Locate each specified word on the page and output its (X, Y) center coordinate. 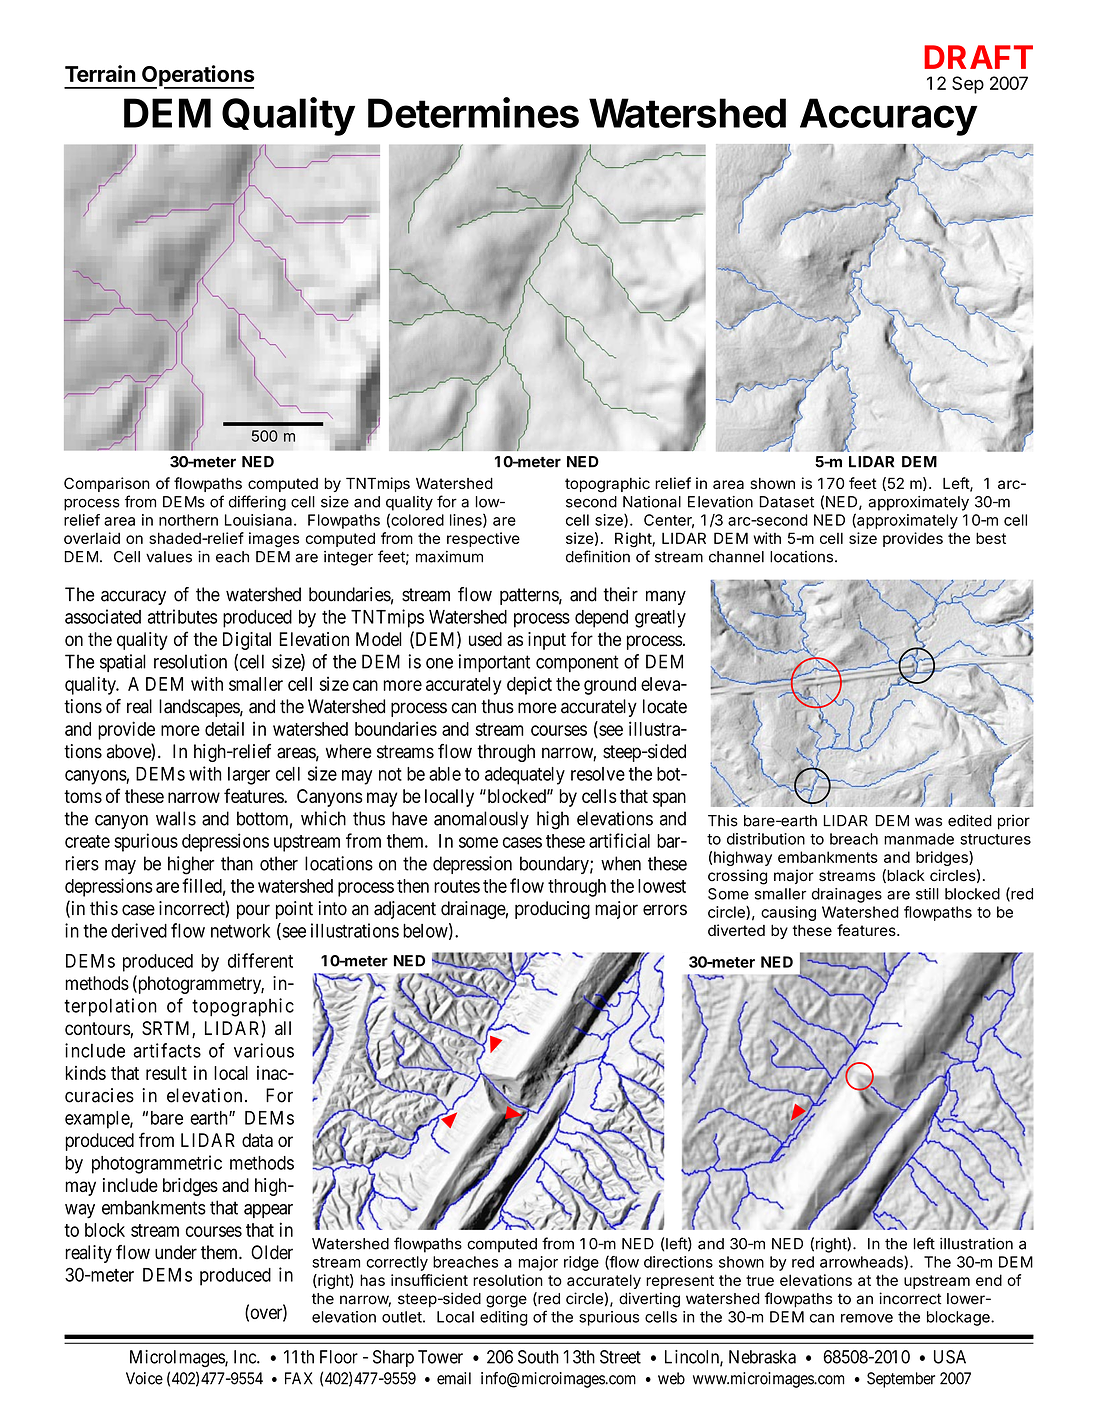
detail (224, 728)
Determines (473, 112)
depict (529, 685)
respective (483, 539)
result (166, 1073)
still (927, 894)
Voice (144, 1378)
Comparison (107, 484)
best (991, 538)
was (928, 822)
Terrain (100, 73)
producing (552, 910)
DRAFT (978, 57)
